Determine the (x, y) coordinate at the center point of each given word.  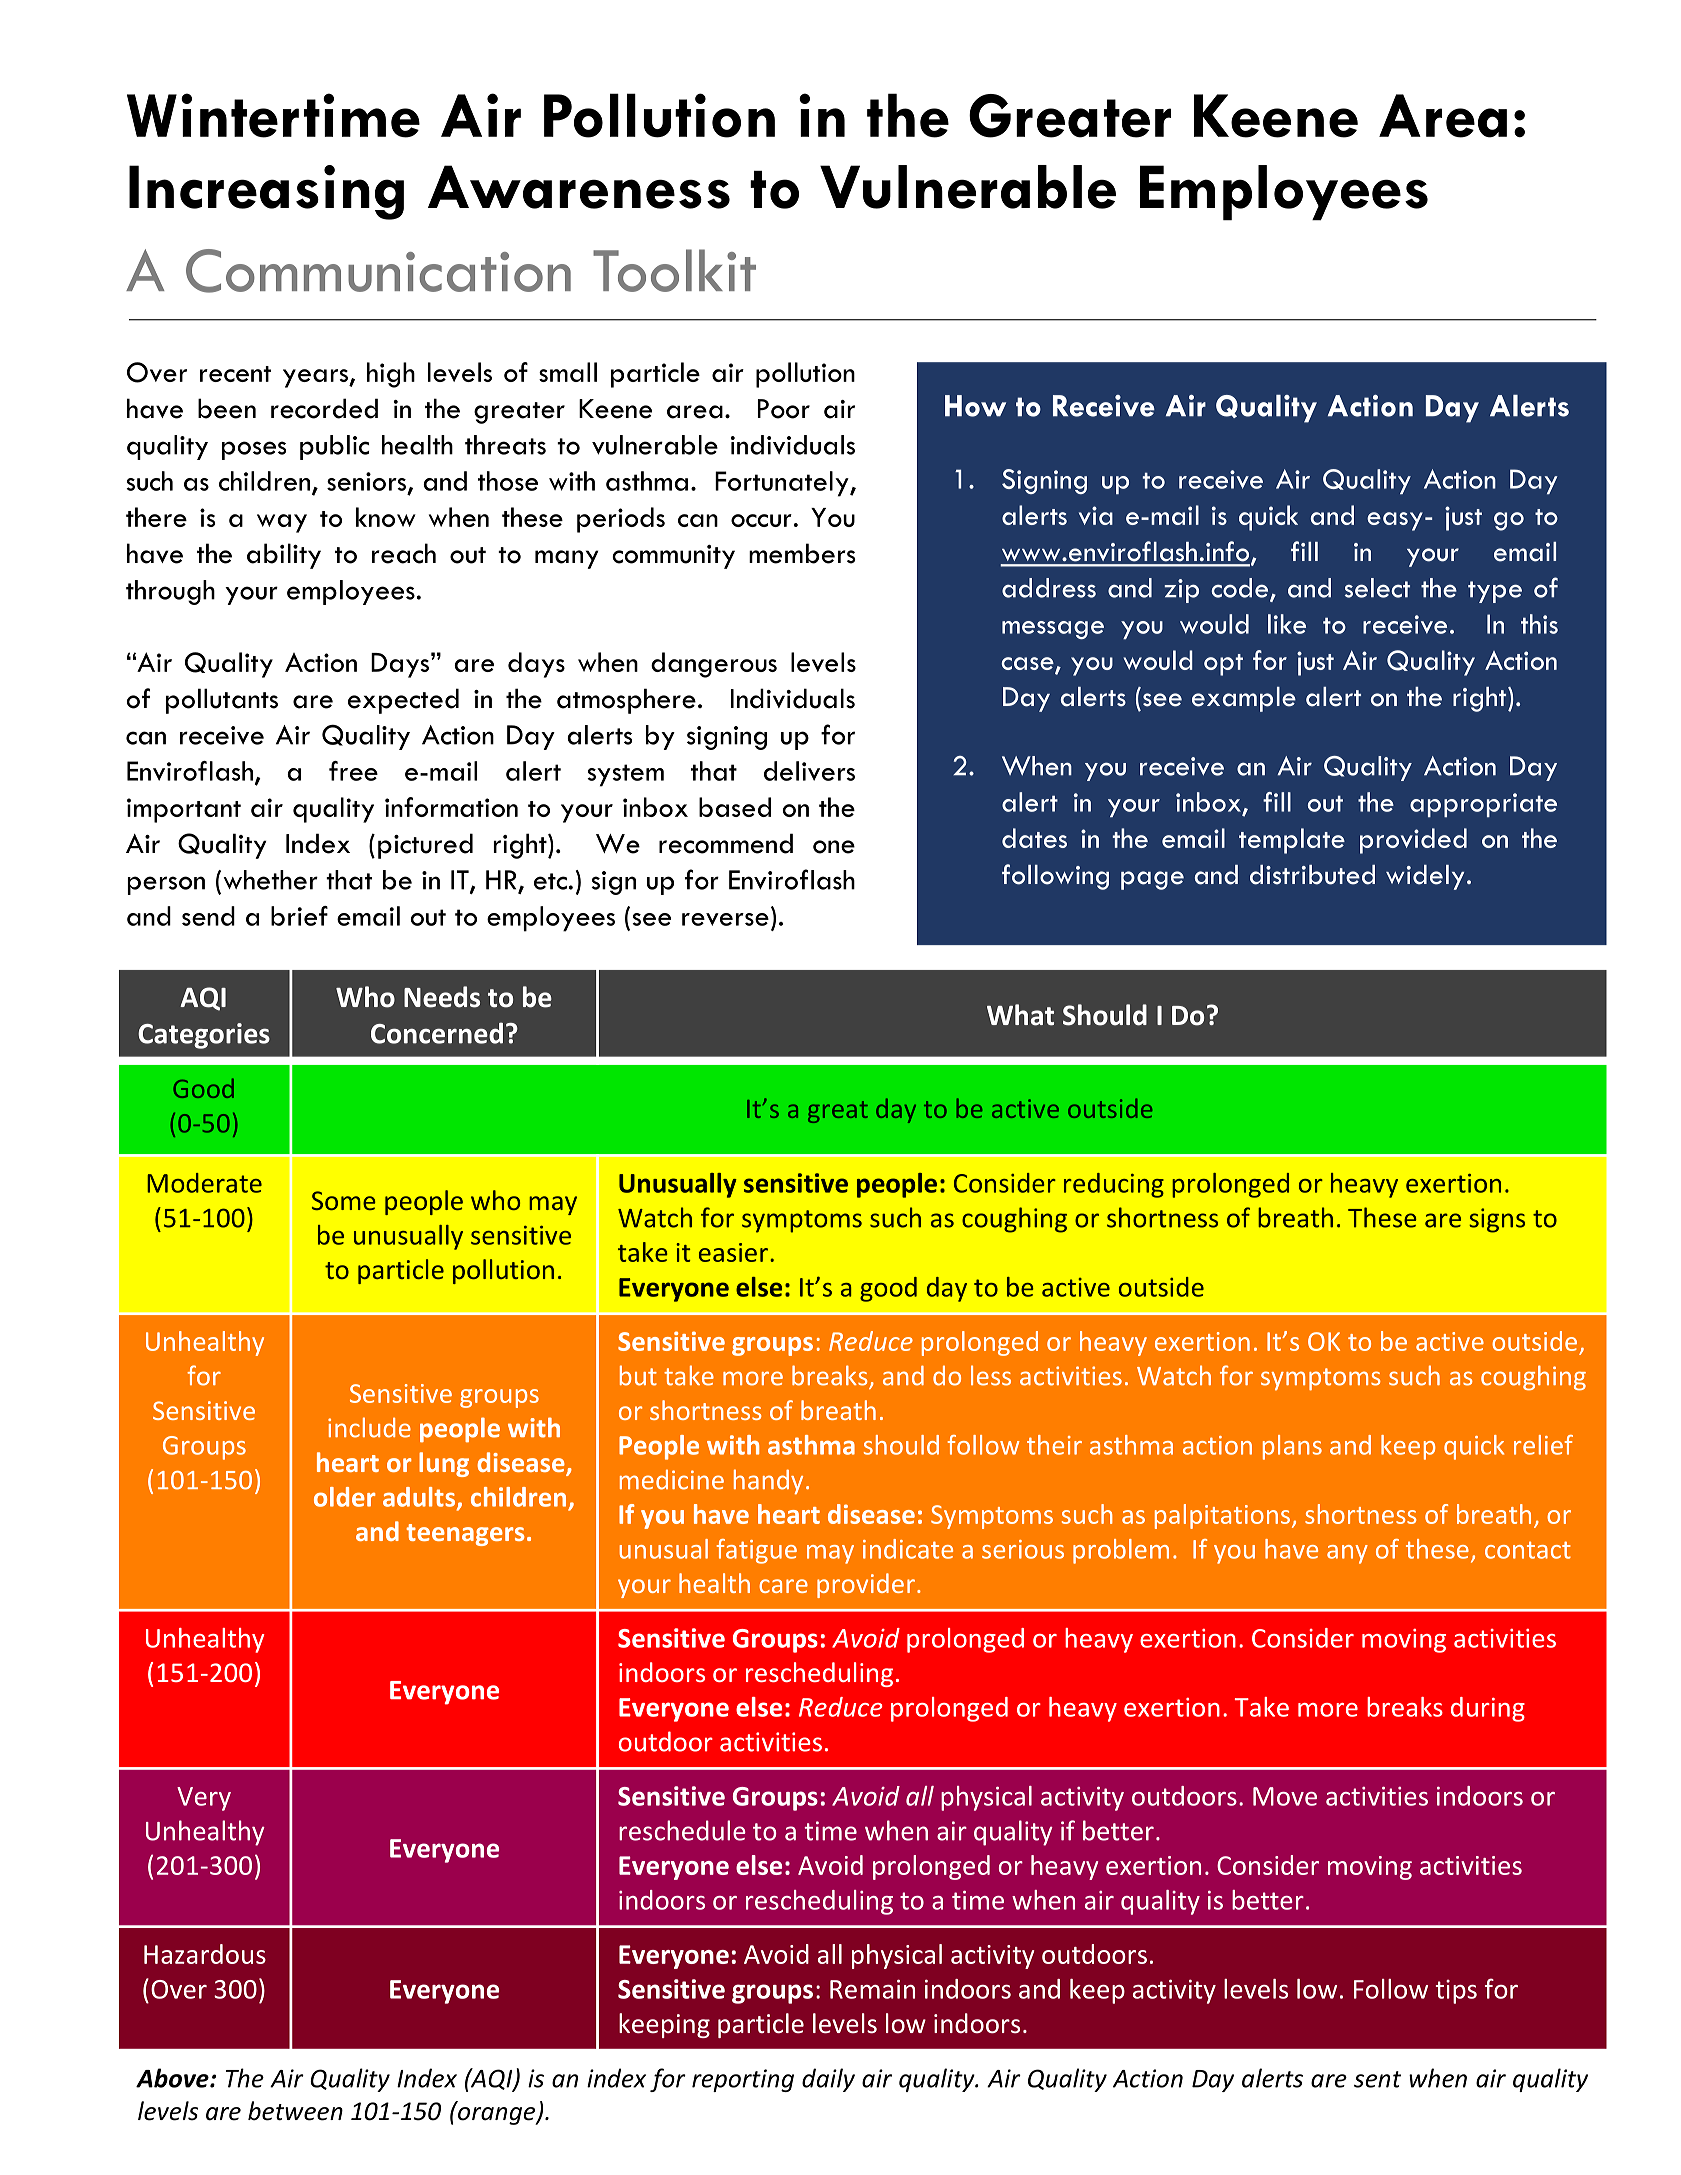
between (295, 2111)
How (975, 406)
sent (1377, 2079)
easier (733, 1252)
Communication (378, 271)
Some (344, 1200)
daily (828, 2080)
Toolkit (674, 270)
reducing (1114, 1185)
